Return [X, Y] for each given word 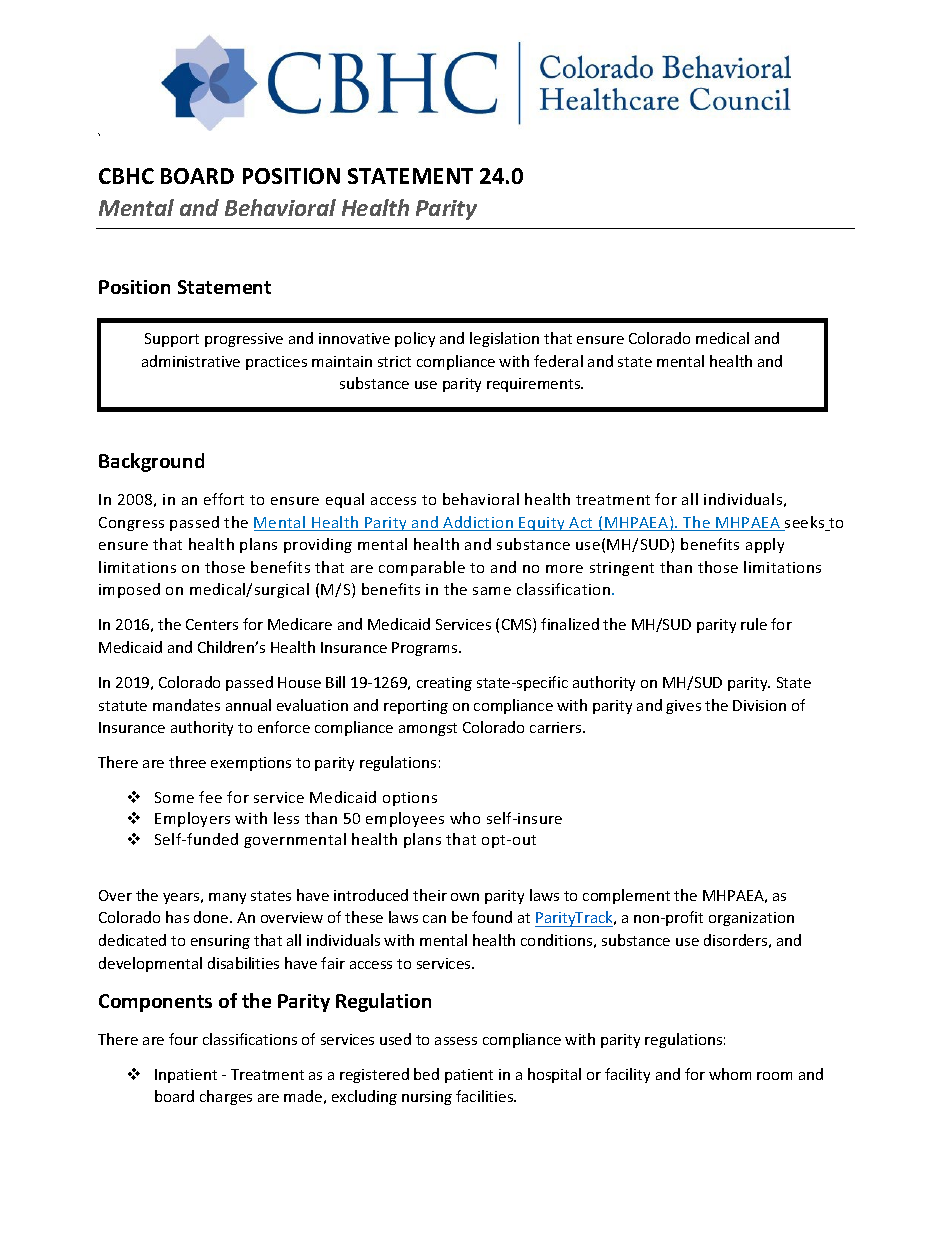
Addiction [479, 523]
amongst [428, 729]
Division [759, 705]
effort [224, 499]
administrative [191, 361]
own [465, 897]
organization [751, 919]
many [227, 898]
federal [558, 361]
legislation [504, 339]
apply [765, 545]
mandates [186, 705]
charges [226, 1097]
